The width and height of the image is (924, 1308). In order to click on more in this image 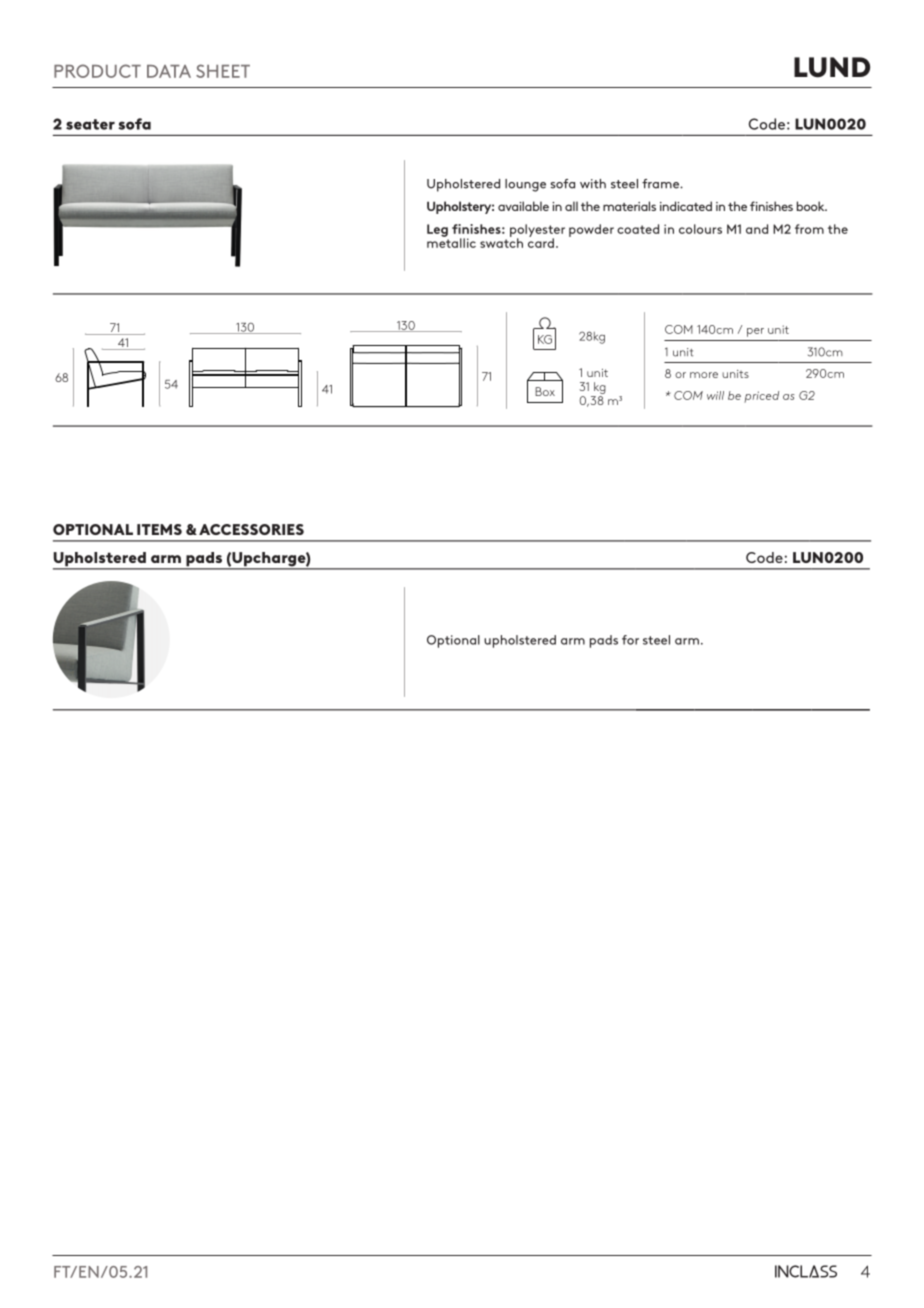, I will do `click(704, 375)`.
